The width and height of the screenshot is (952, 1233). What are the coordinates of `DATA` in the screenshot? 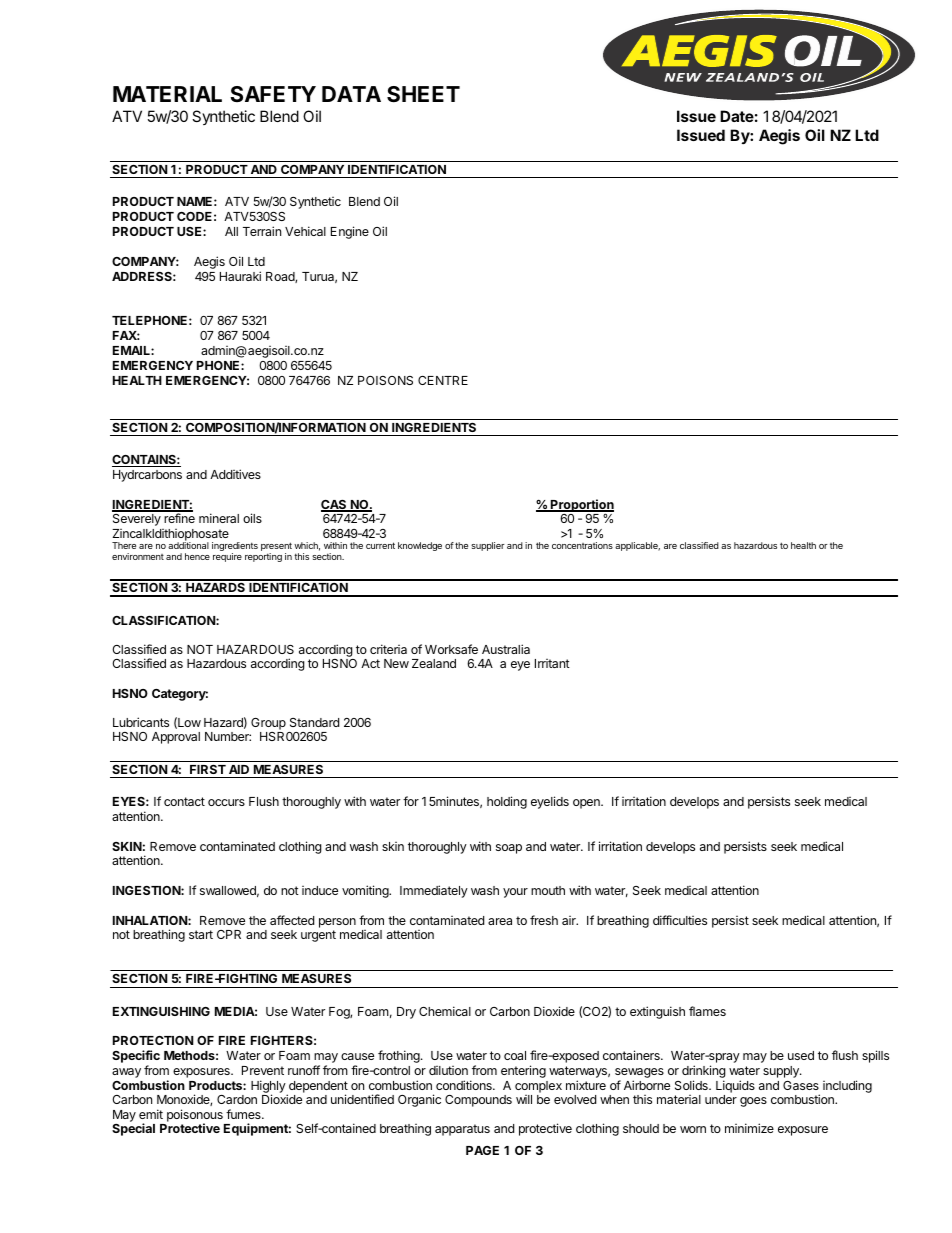 It's located at (351, 94).
